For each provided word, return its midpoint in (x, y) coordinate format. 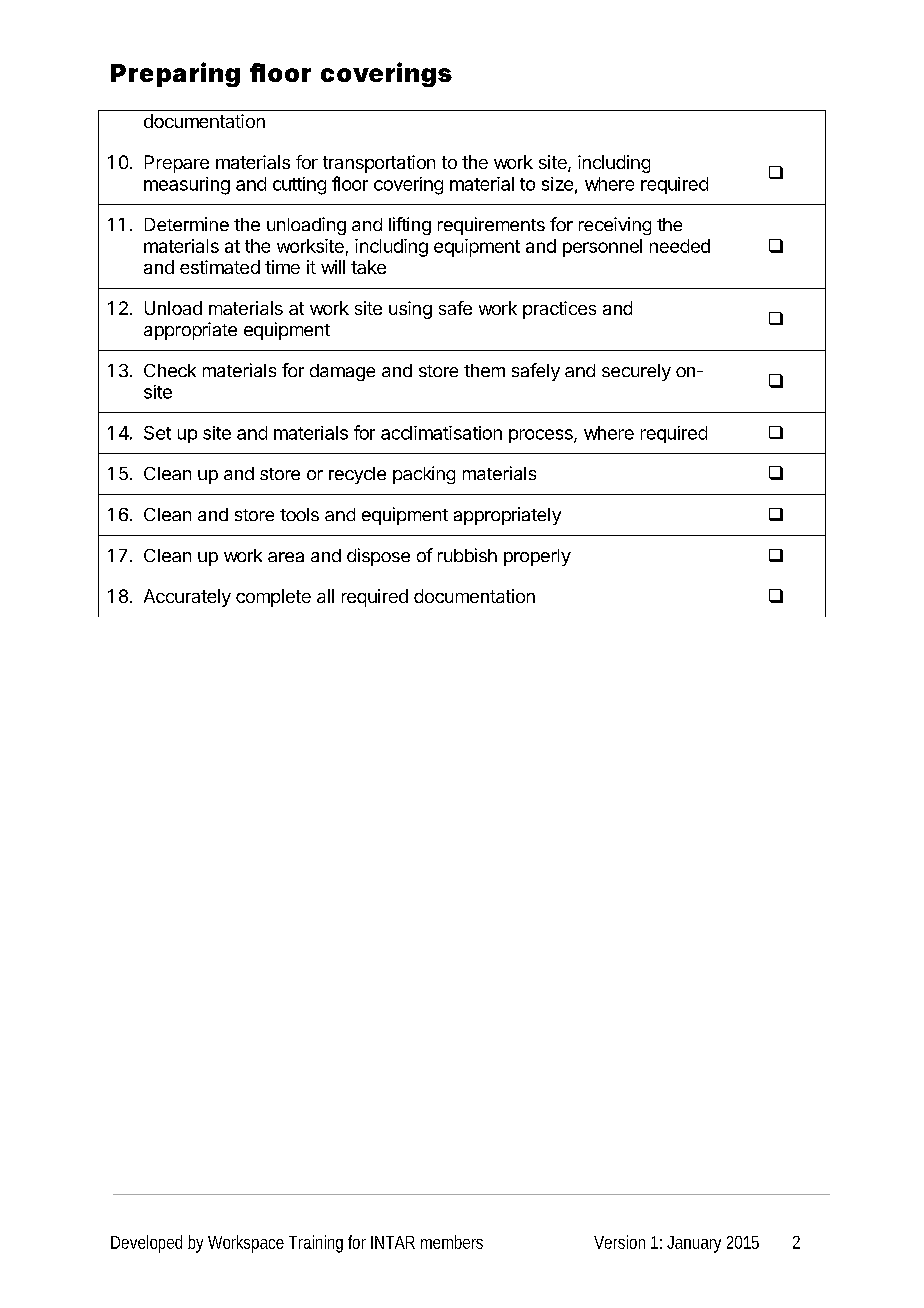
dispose (378, 557)
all (325, 596)
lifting (410, 226)
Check (170, 370)
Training (316, 1244)
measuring (187, 186)
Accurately (187, 598)
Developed (146, 1244)
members (452, 1242)
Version (619, 1242)
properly (537, 557)
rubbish (467, 555)
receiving (615, 226)
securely (636, 372)
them (484, 370)
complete (273, 598)
